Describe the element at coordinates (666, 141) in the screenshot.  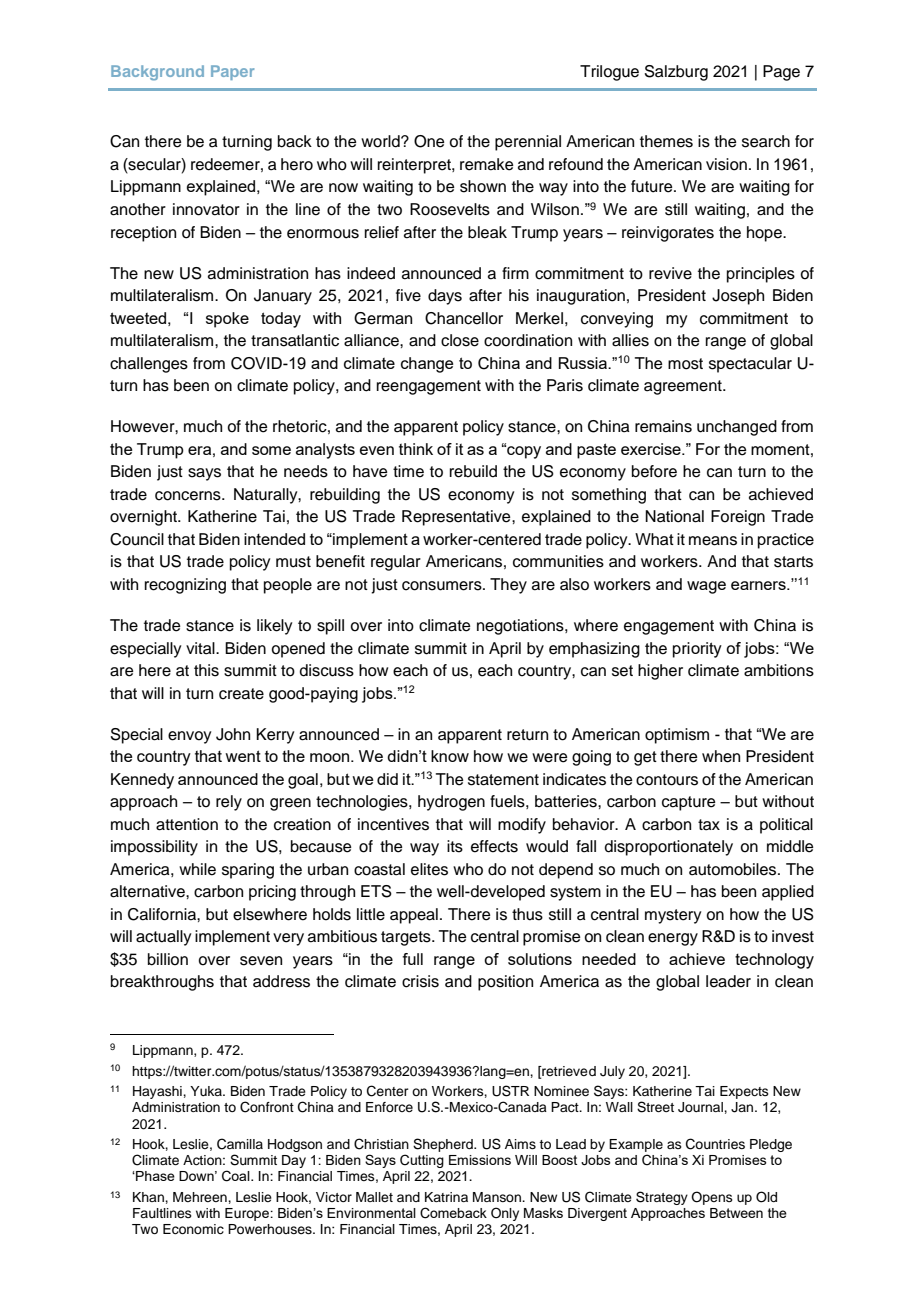
I see `themes` at that location.
